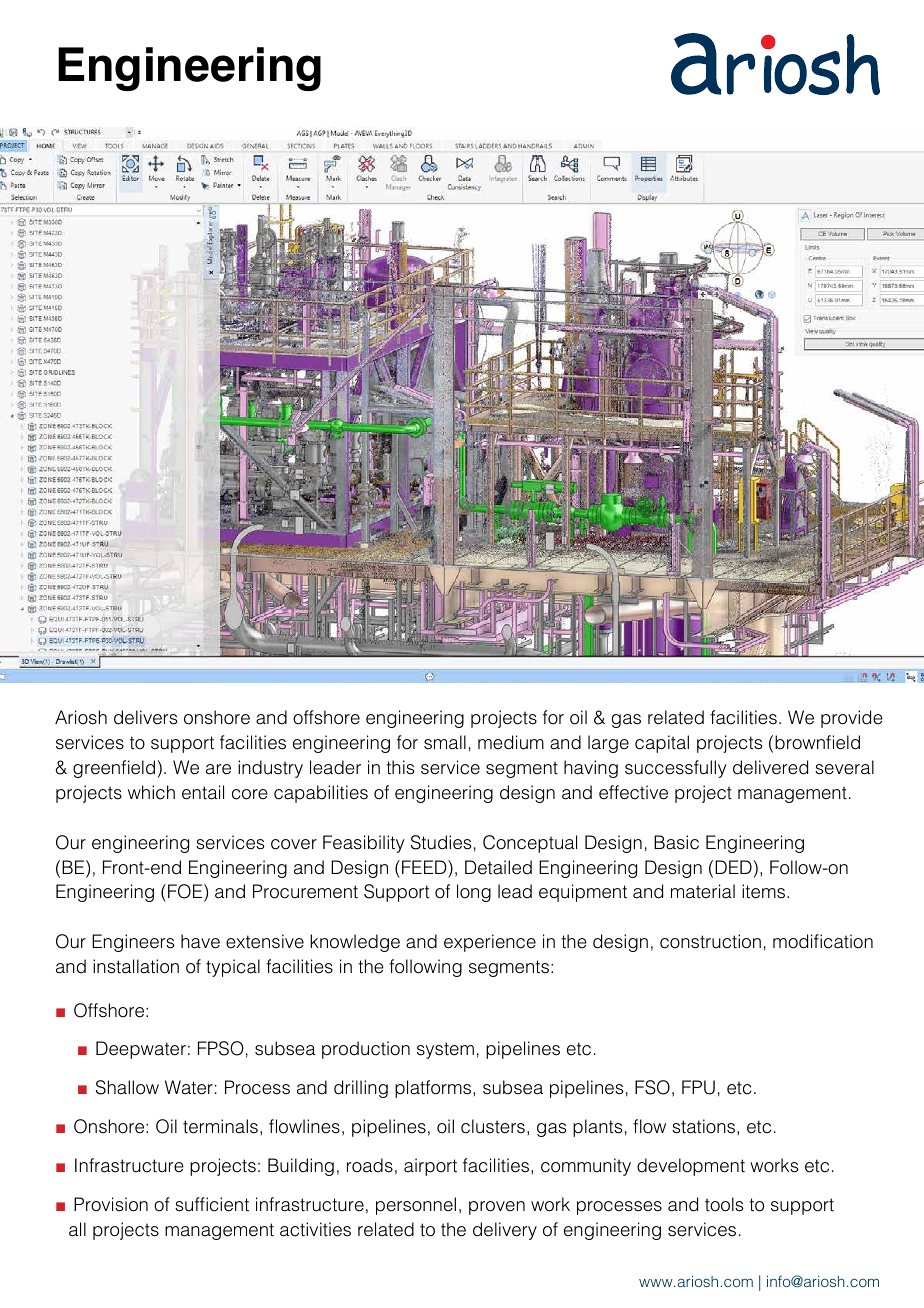  I want to click on delivers, so click(145, 717).
